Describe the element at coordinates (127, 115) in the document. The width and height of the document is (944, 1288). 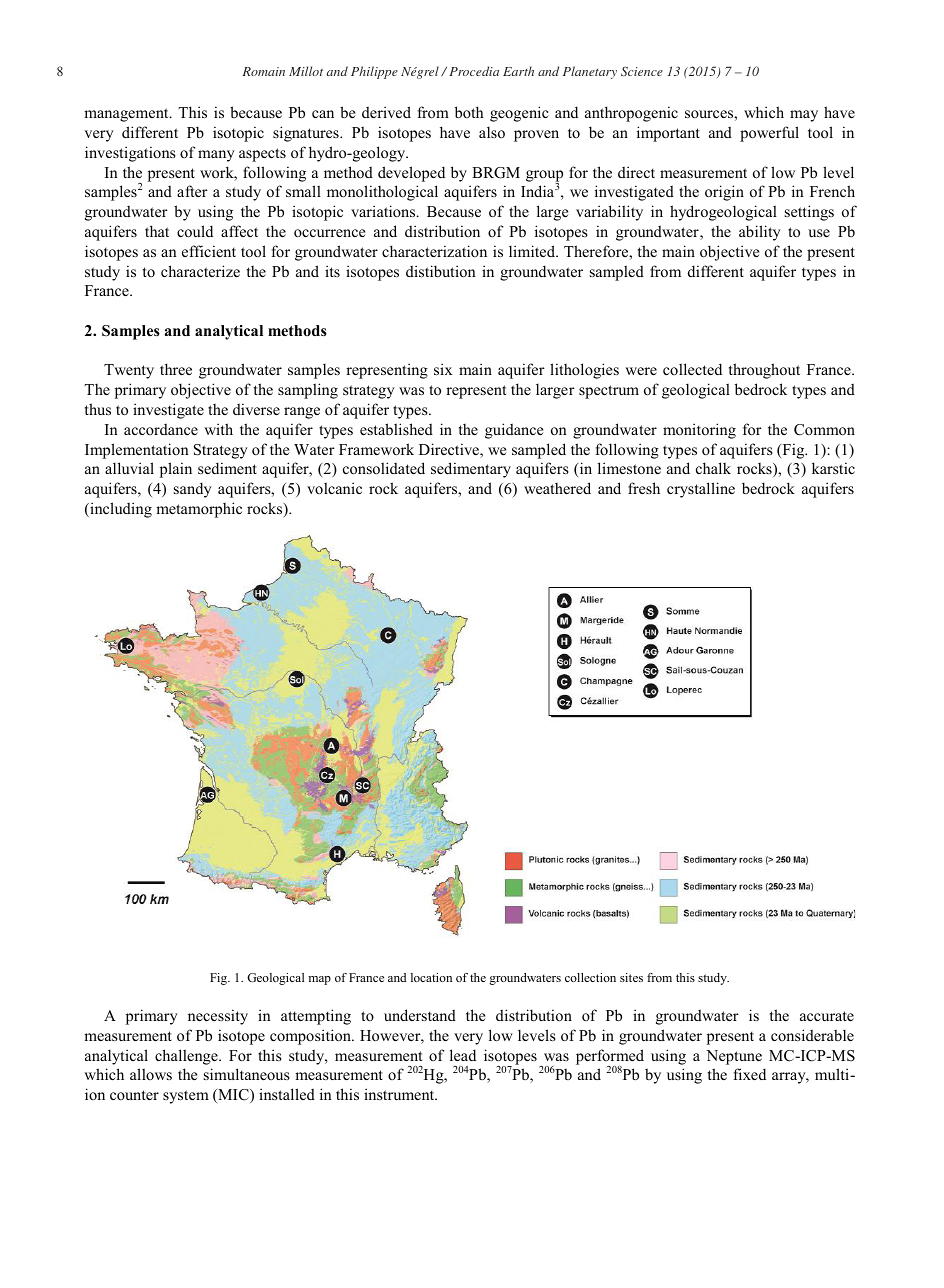
I see `management` at that location.
